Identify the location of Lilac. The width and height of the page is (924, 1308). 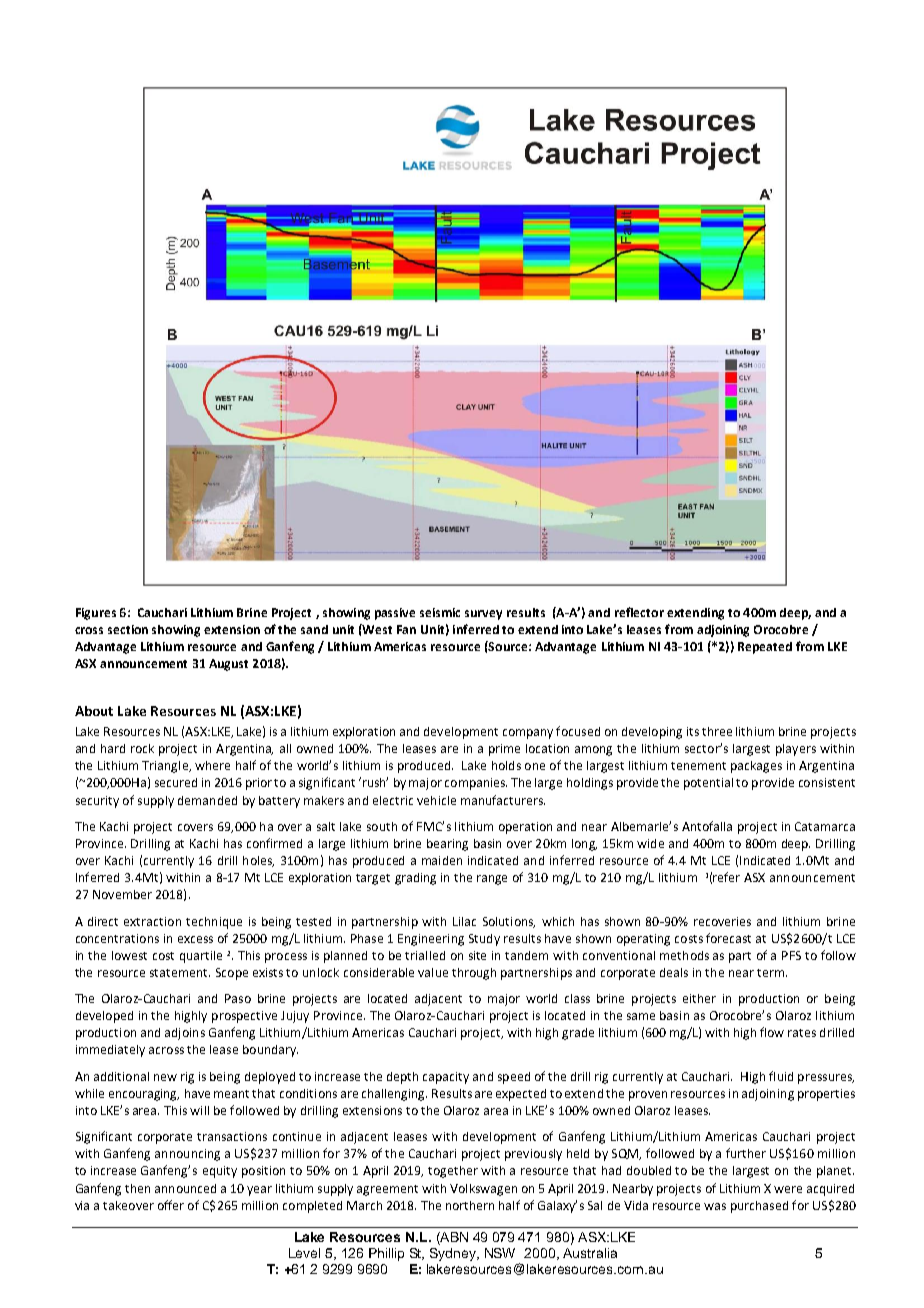
(464, 921).
